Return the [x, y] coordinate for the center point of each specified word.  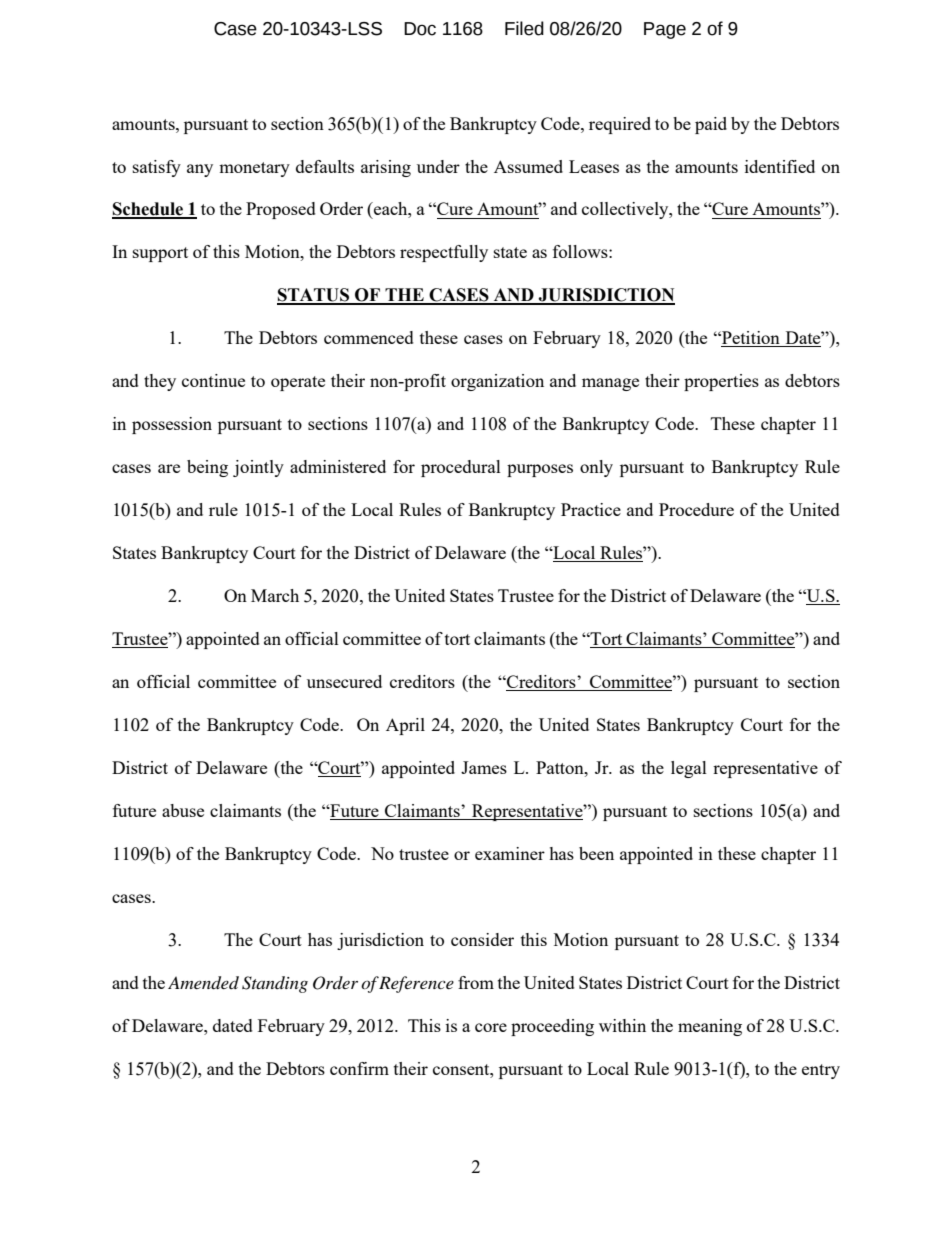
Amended [203, 983]
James [484, 767]
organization [497, 382]
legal [689, 769]
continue [213, 380]
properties [721, 382]
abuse [183, 810]
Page [665, 30]
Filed [524, 28]
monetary [254, 169]
